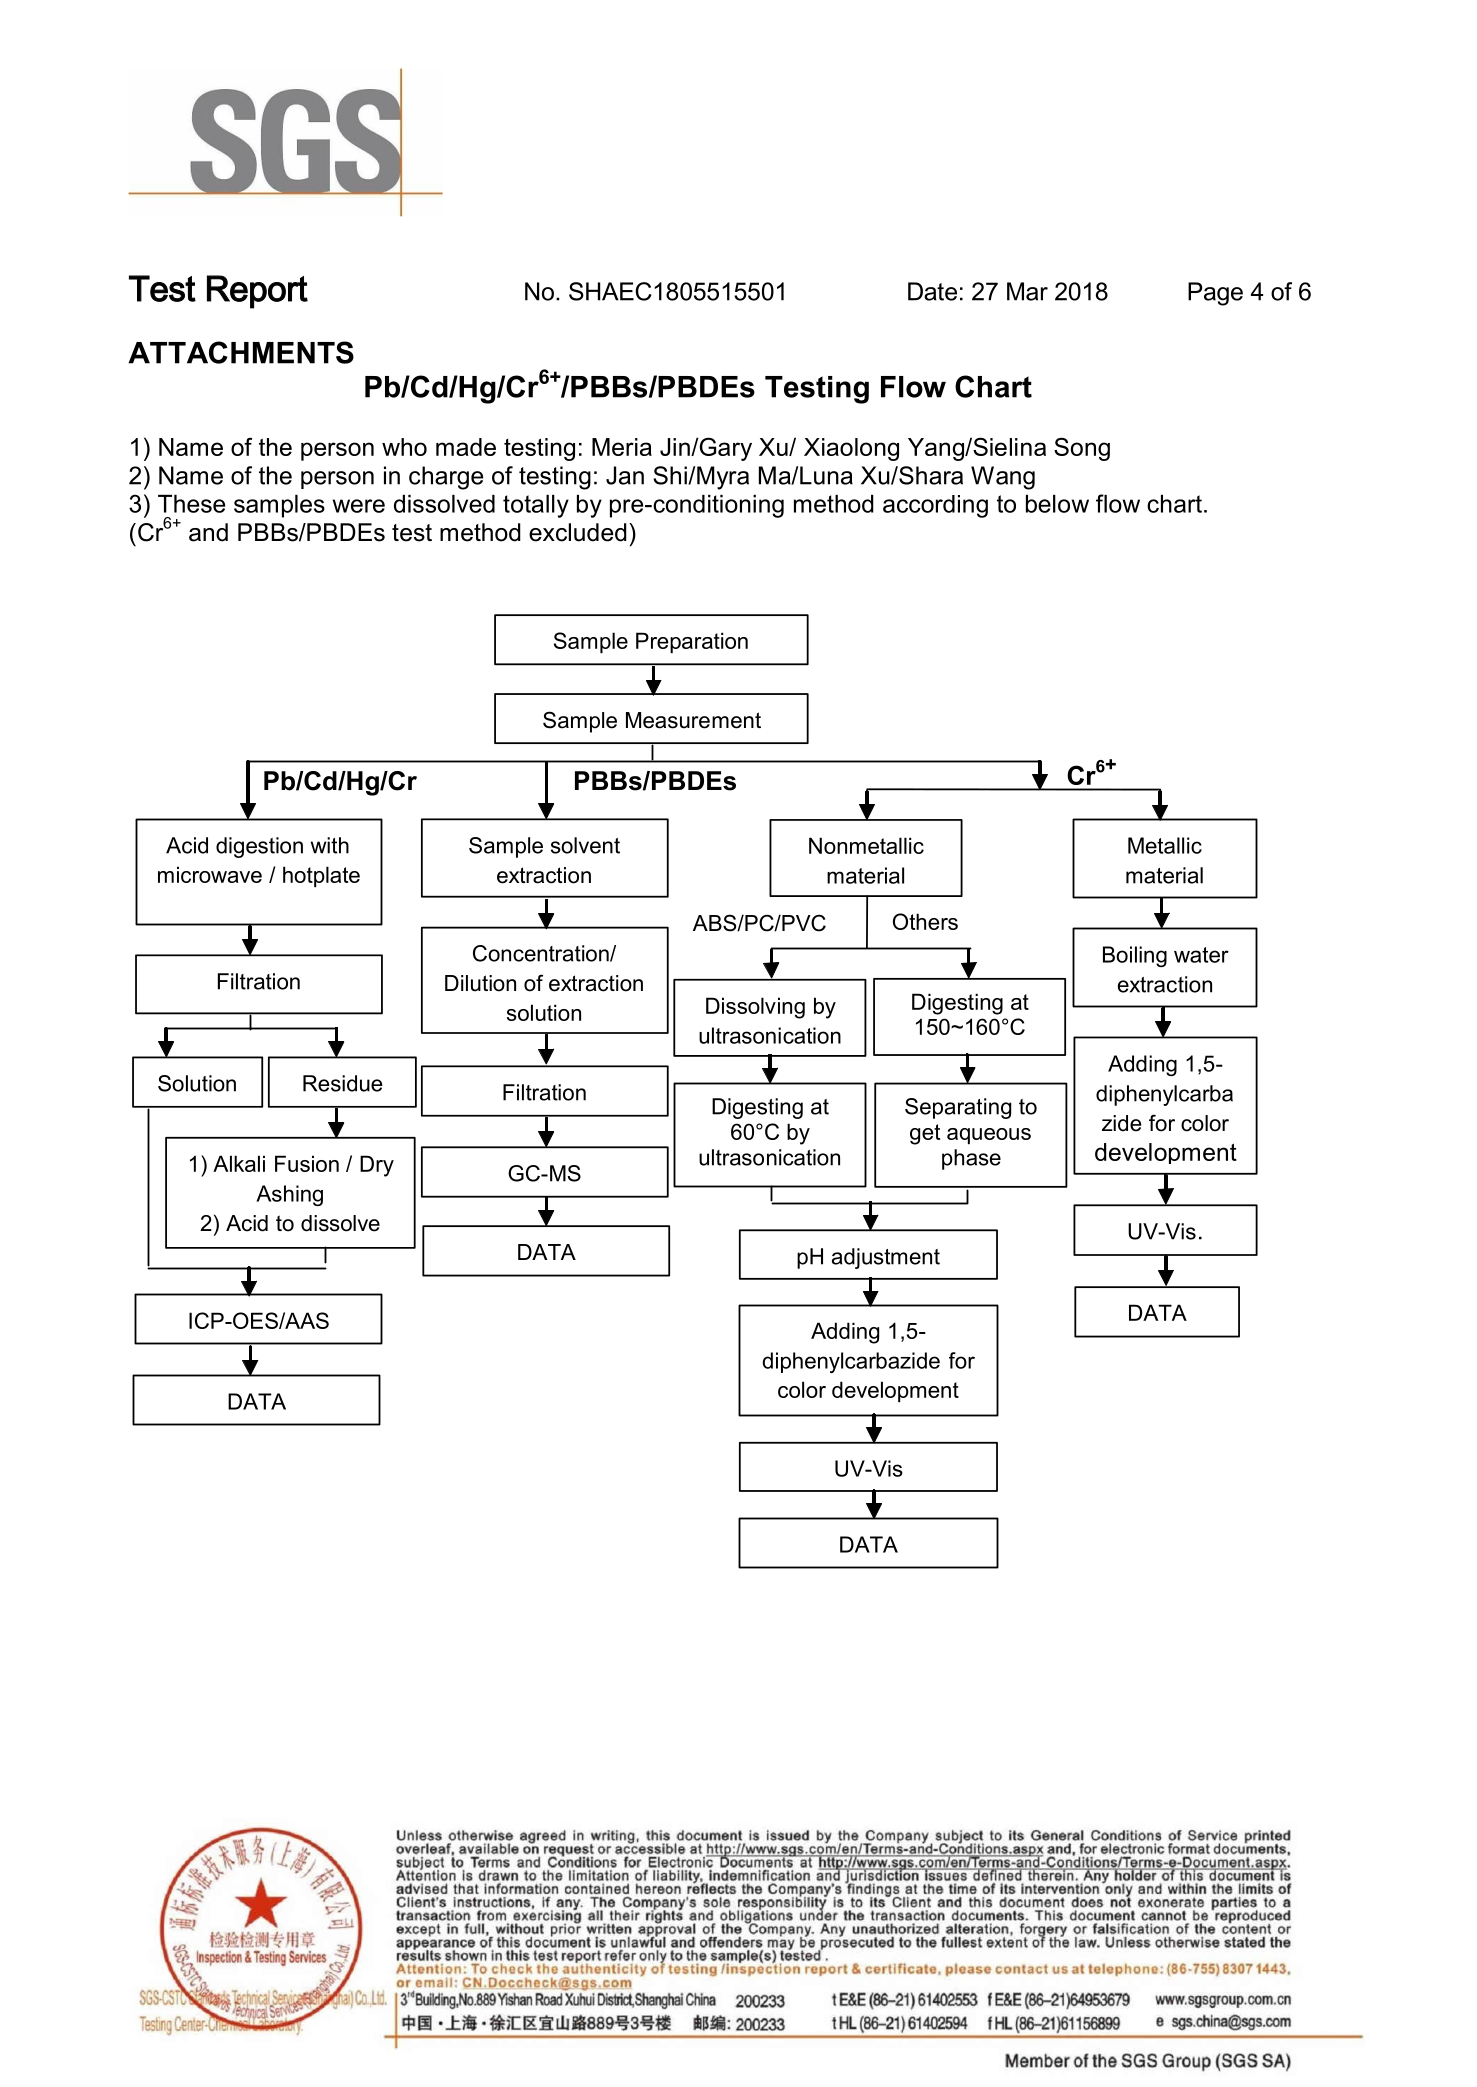  What do you see at coordinates (886, 1258) in the document?
I see `adjustment` at bounding box center [886, 1258].
